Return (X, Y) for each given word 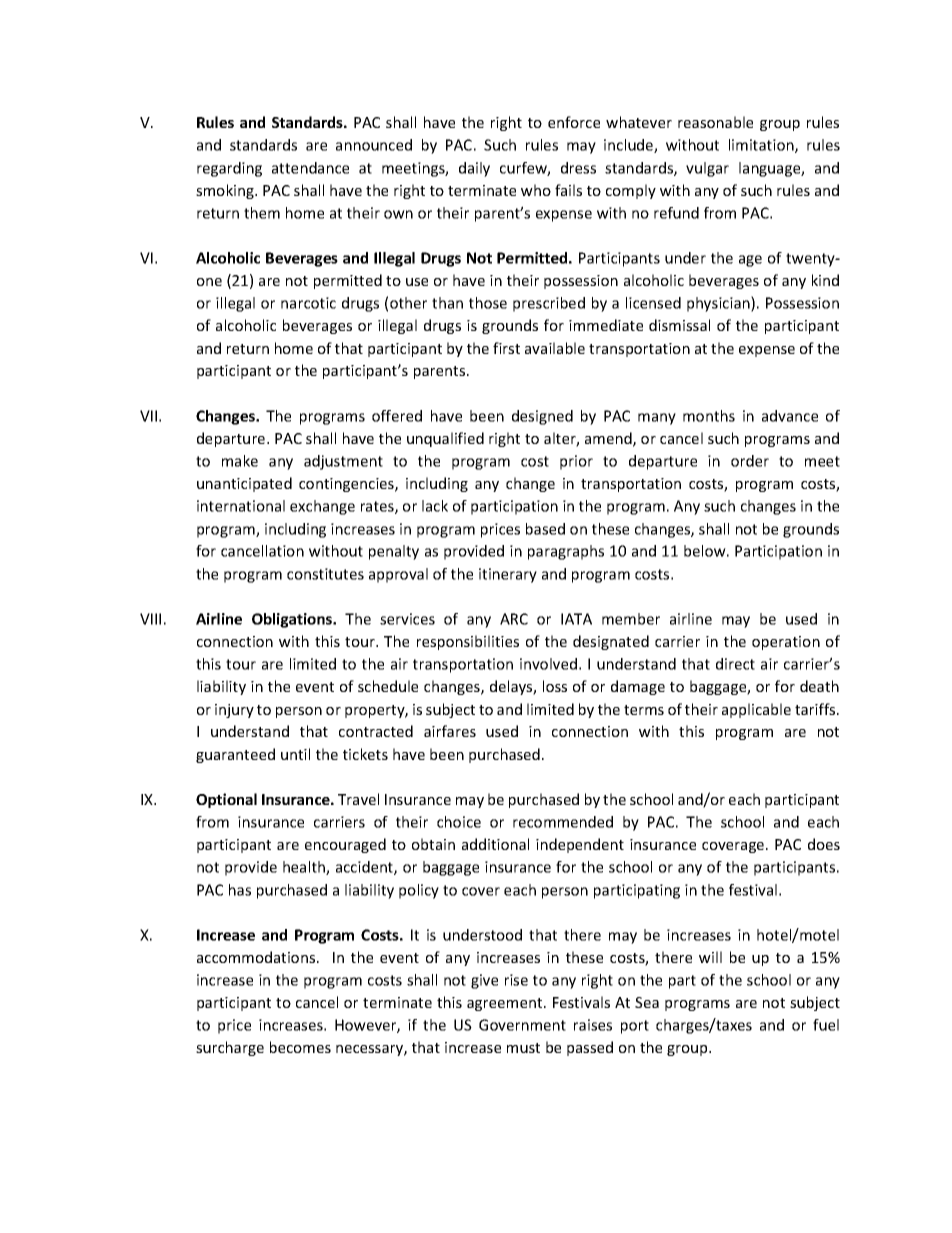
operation (786, 643)
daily (474, 169)
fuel (826, 1025)
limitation (762, 146)
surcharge (230, 1048)
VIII (150, 619)
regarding (229, 169)
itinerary (508, 575)
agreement (506, 1004)
